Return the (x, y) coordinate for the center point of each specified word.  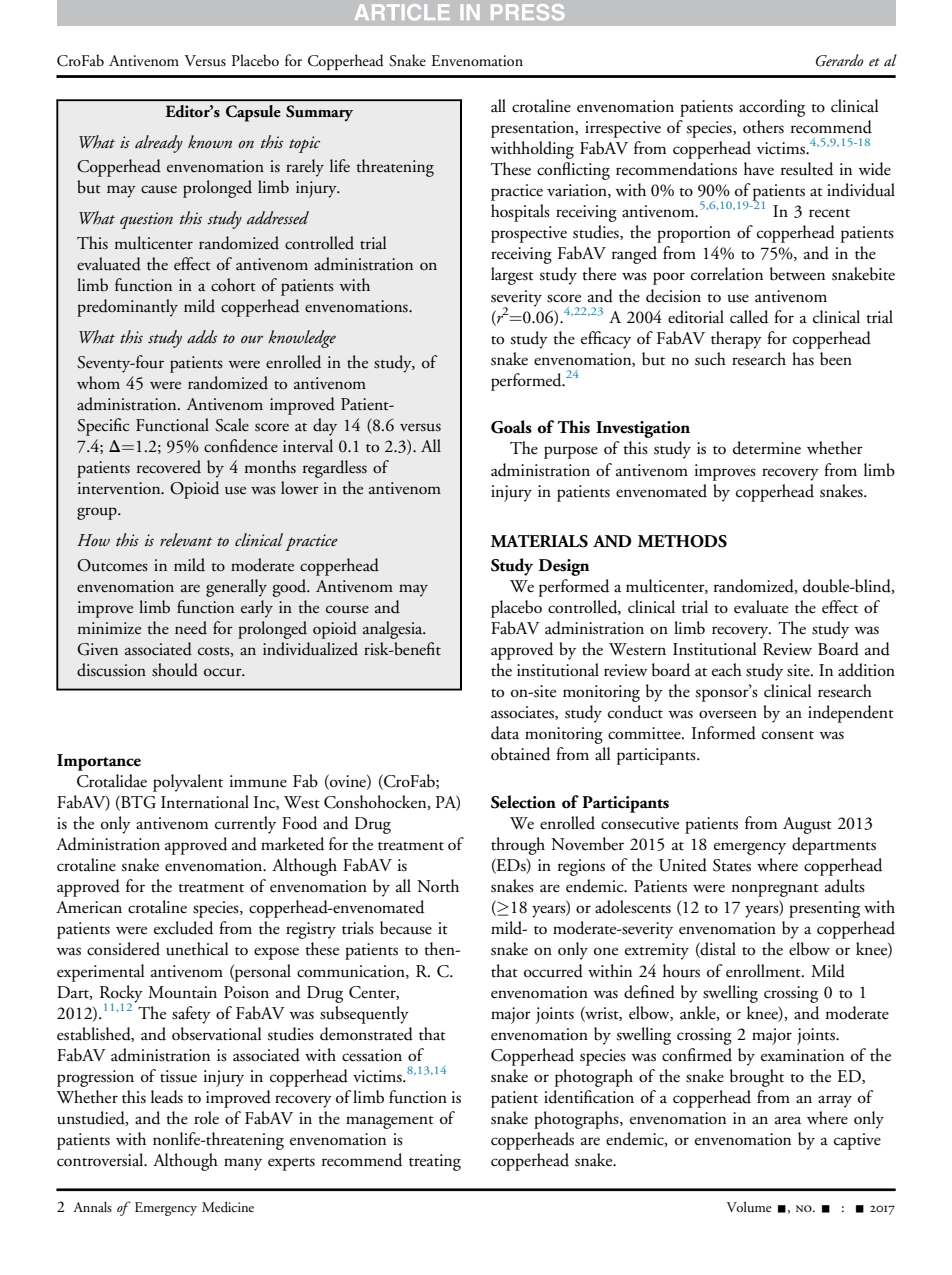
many (243, 1164)
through (518, 846)
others (763, 127)
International (205, 802)
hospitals (520, 213)
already (159, 144)
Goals (511, 427)
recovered (169, 467)
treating (435, 1162)
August (807, 825)
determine (767, 448)
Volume (749, 1206)
